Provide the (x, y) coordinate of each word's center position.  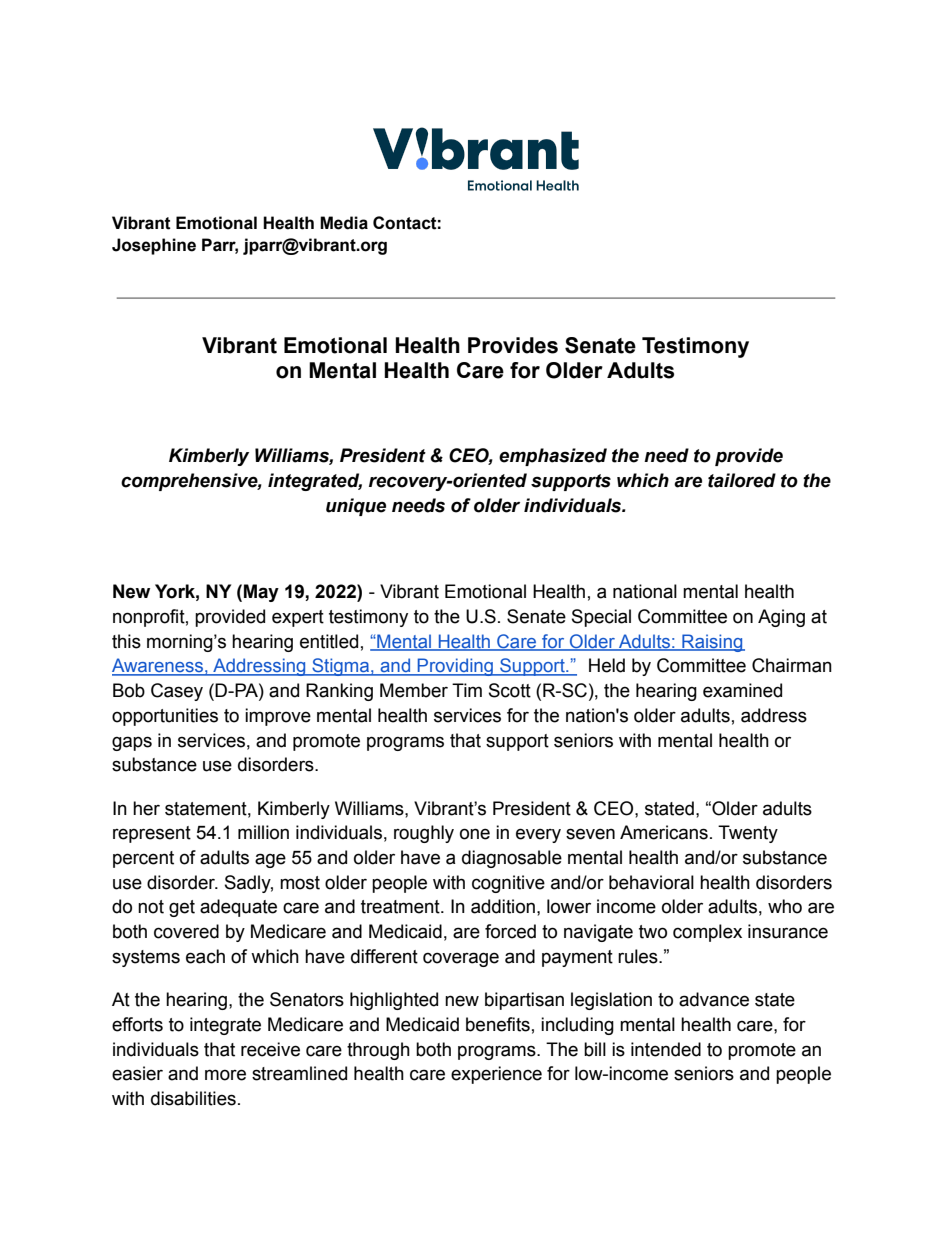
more (225, 1075)
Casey (177, 692)
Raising (712, 643)
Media (344, 223)
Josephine (154, 246)
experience (496, 1075)
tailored (742, 480)
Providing (456, 667)
